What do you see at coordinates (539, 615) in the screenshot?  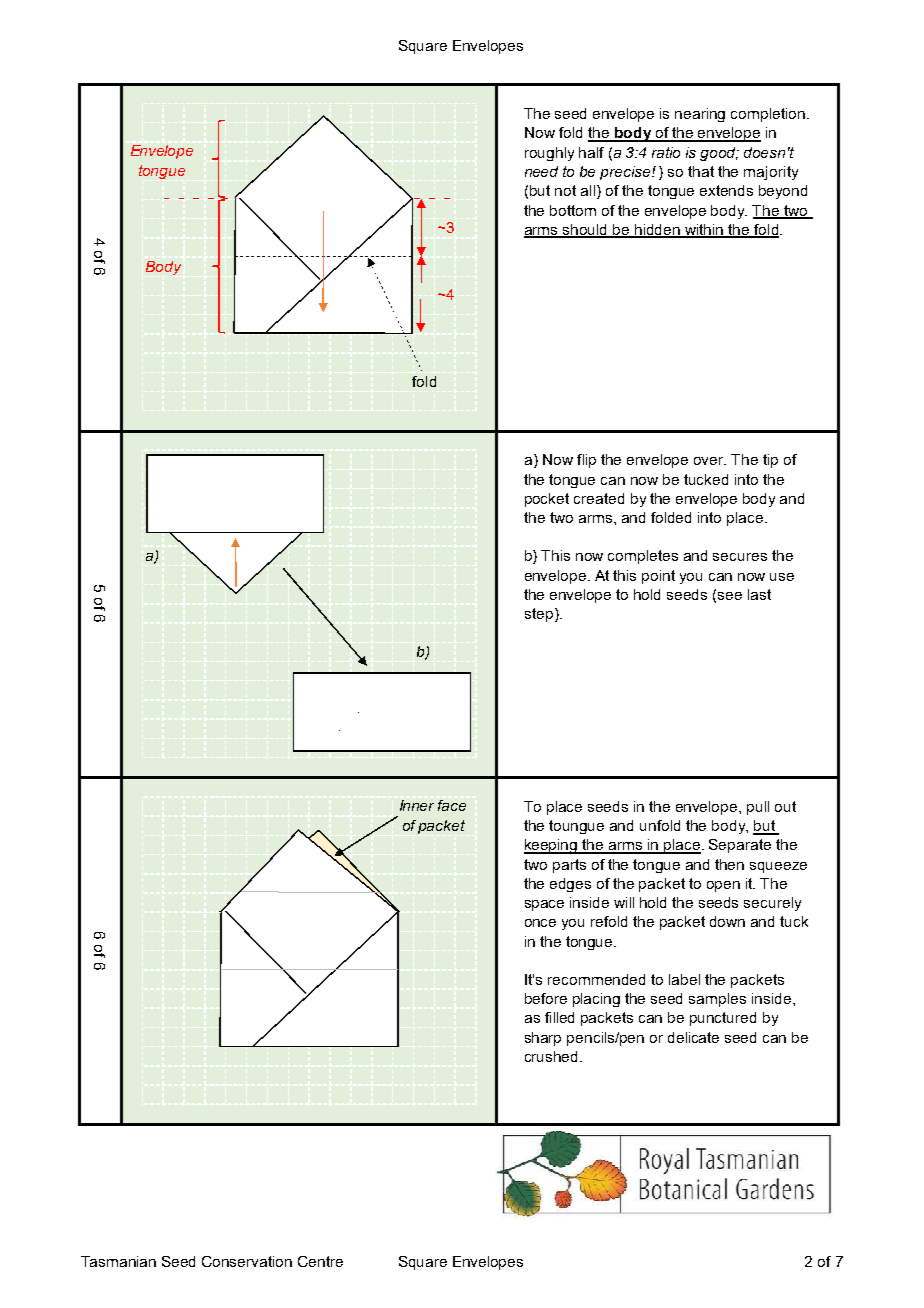 I see `step` at bounding box center [539, 615].
